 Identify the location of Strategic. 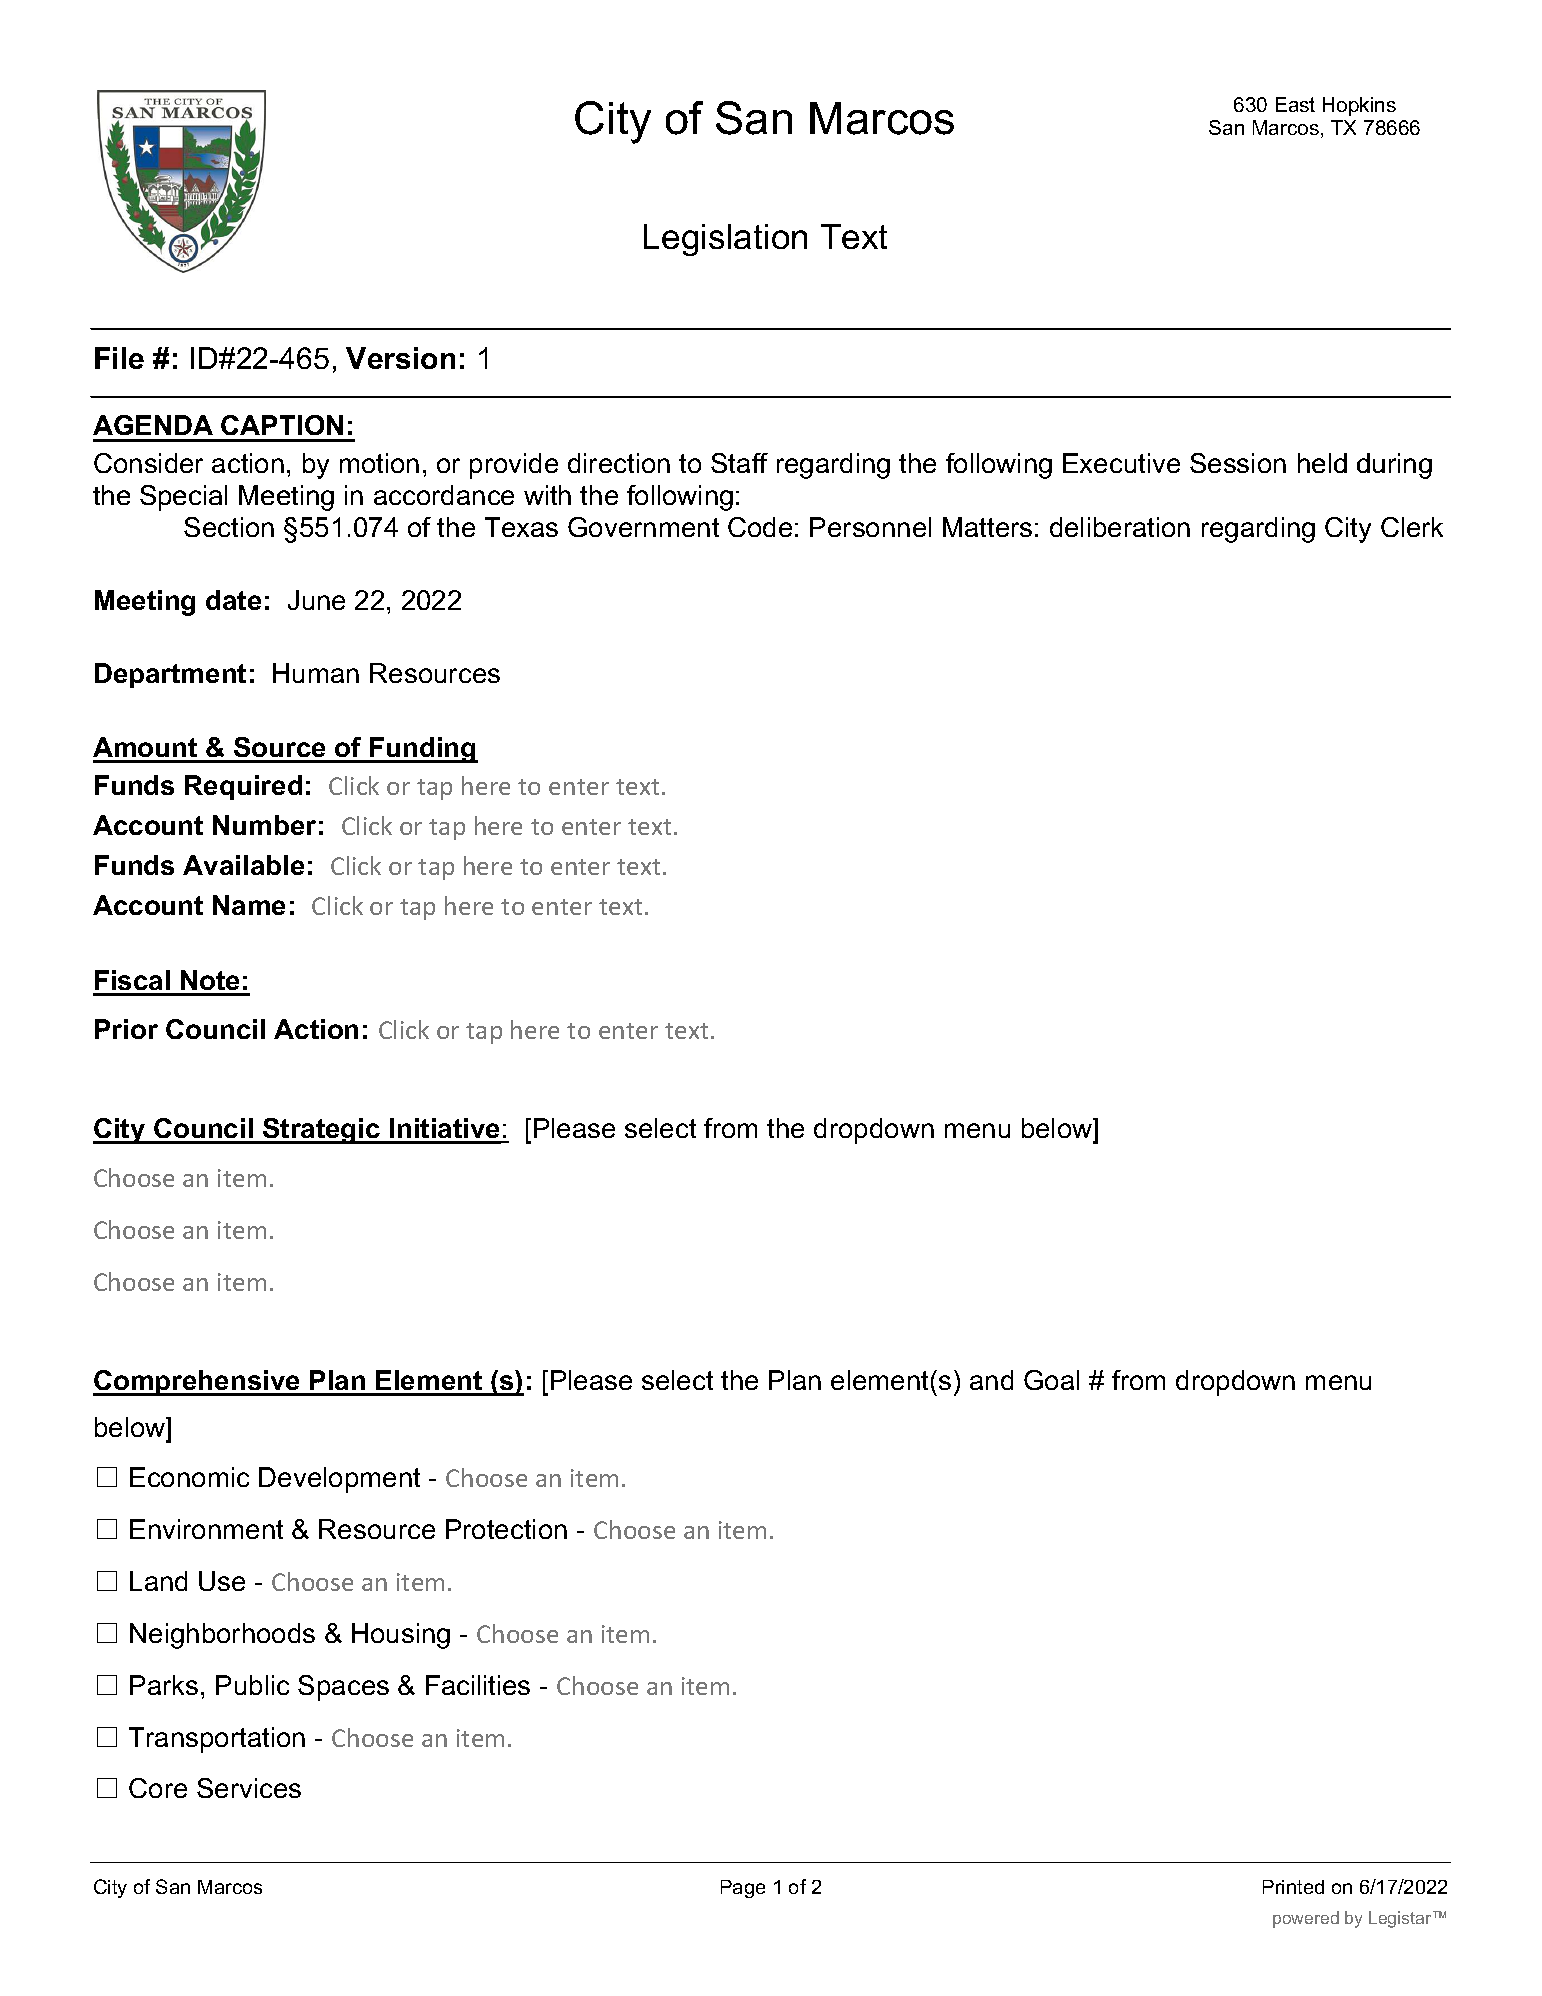
(322, 1131).
